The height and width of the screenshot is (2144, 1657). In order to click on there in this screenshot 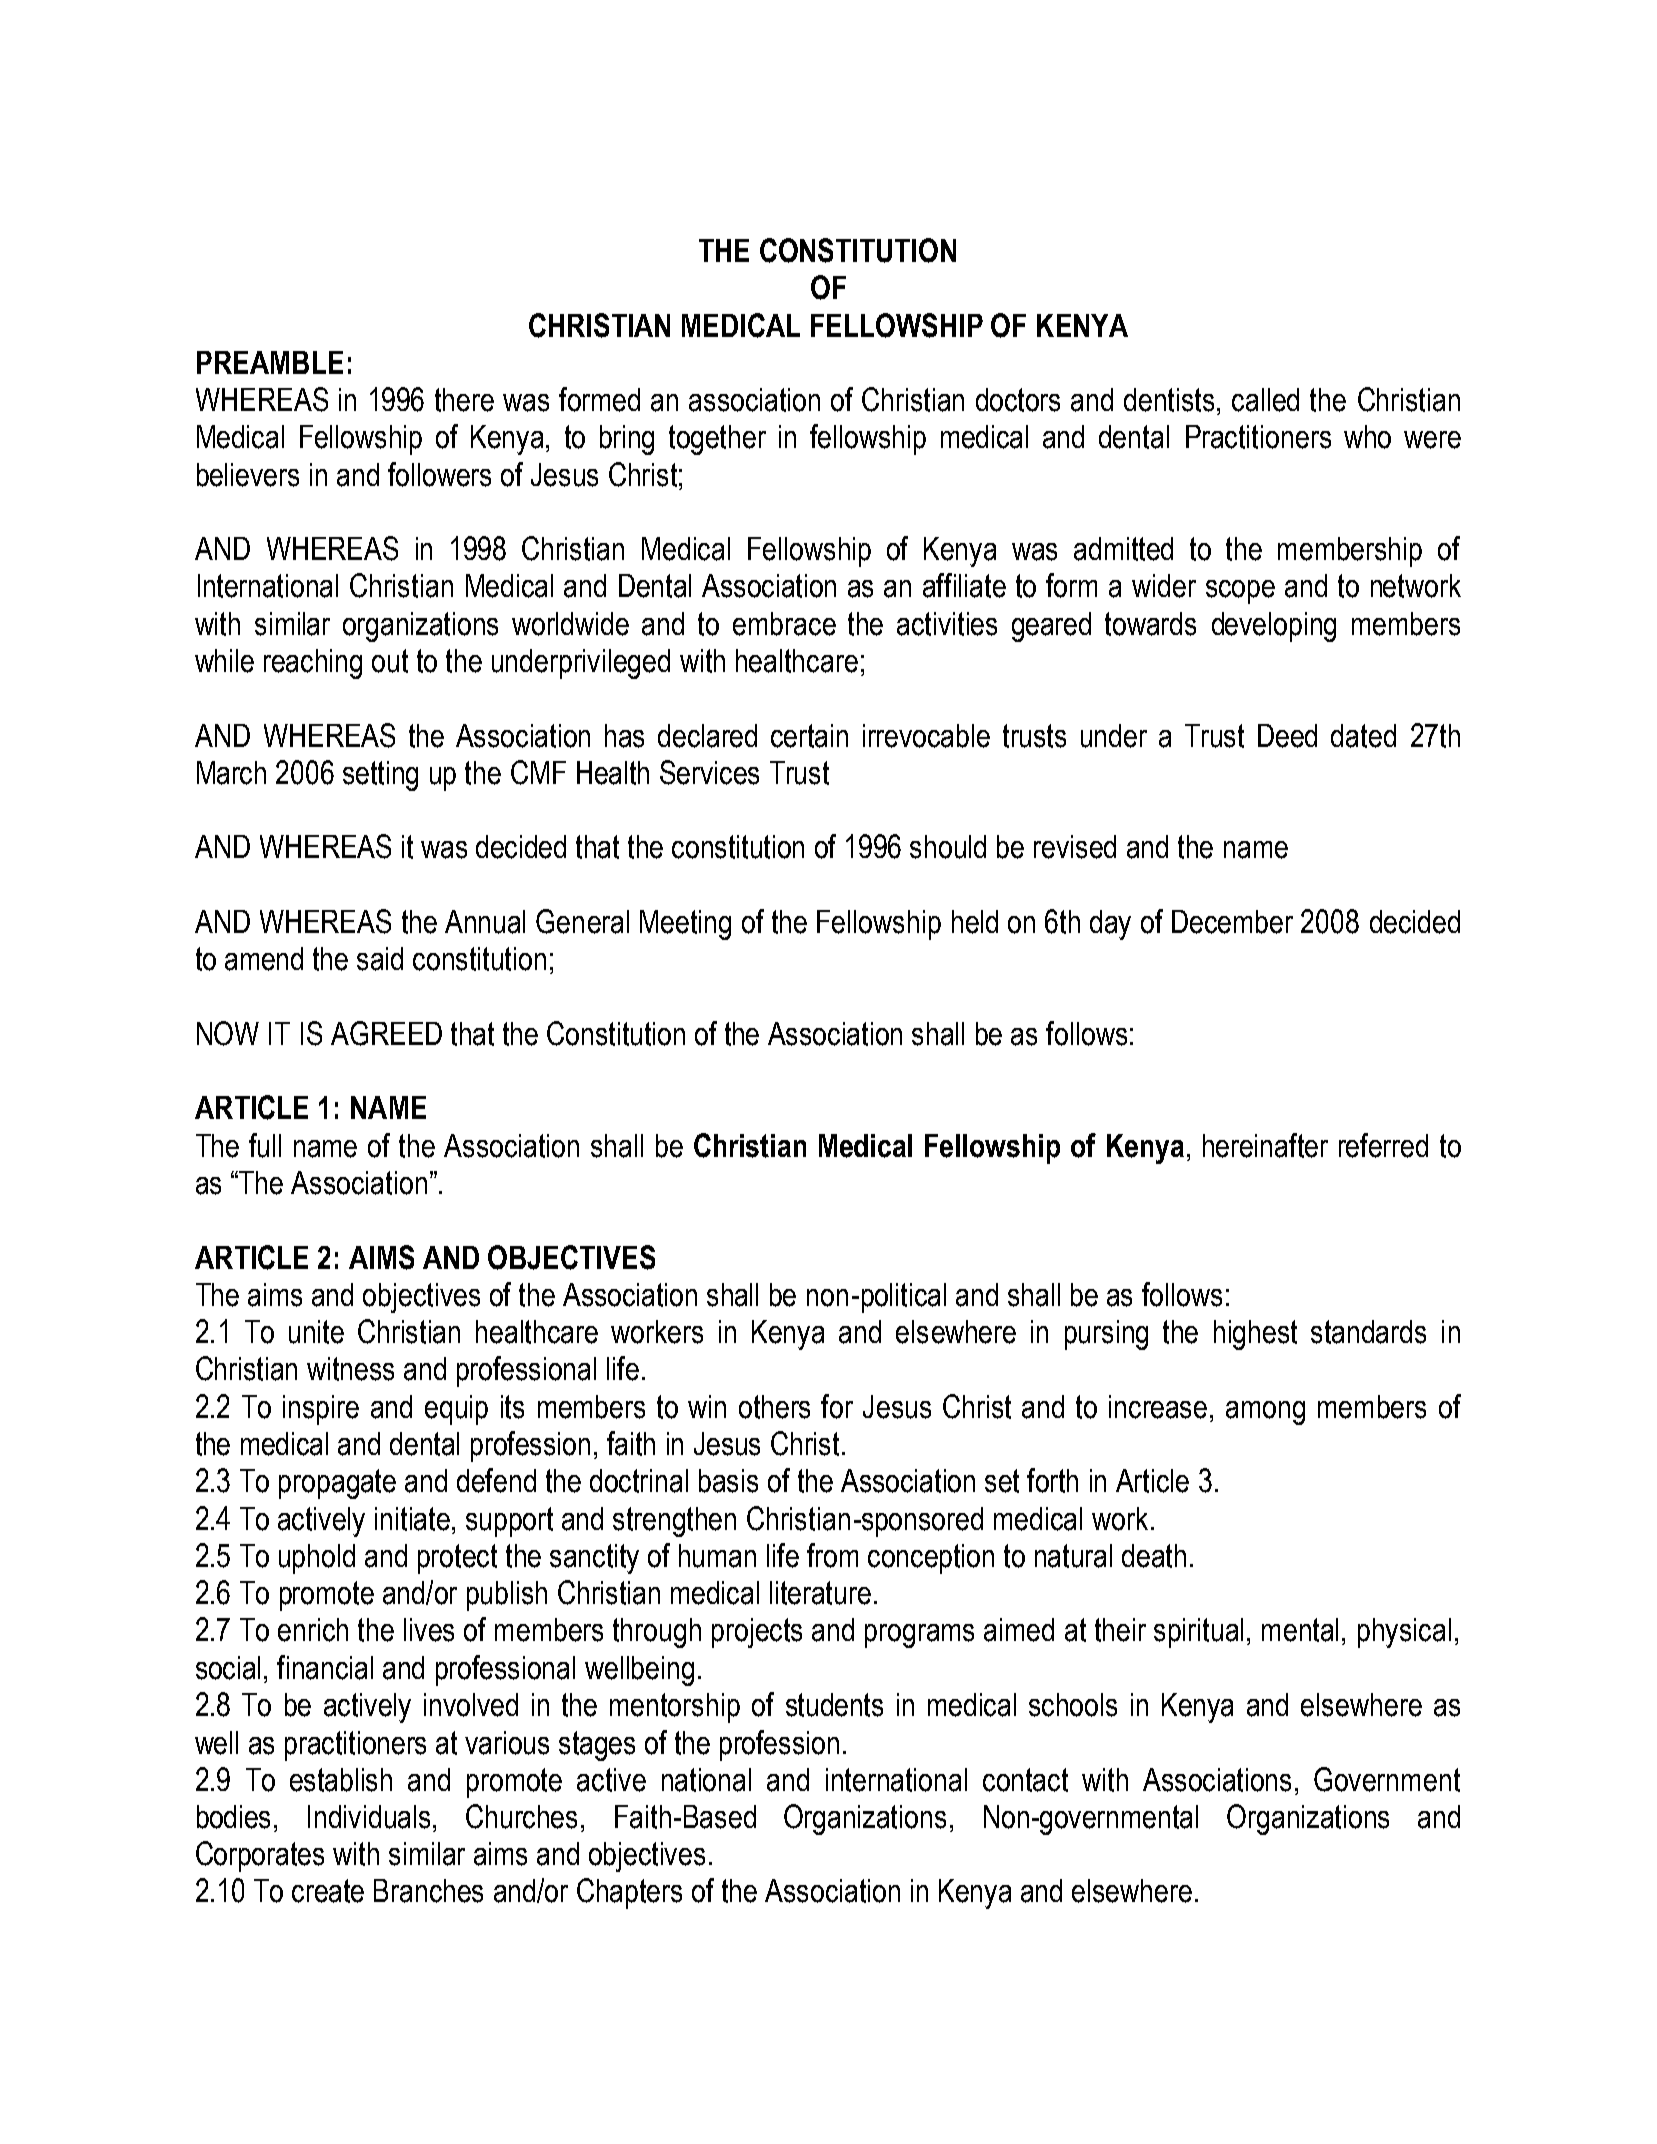, I will do `click(464, 400)`.
